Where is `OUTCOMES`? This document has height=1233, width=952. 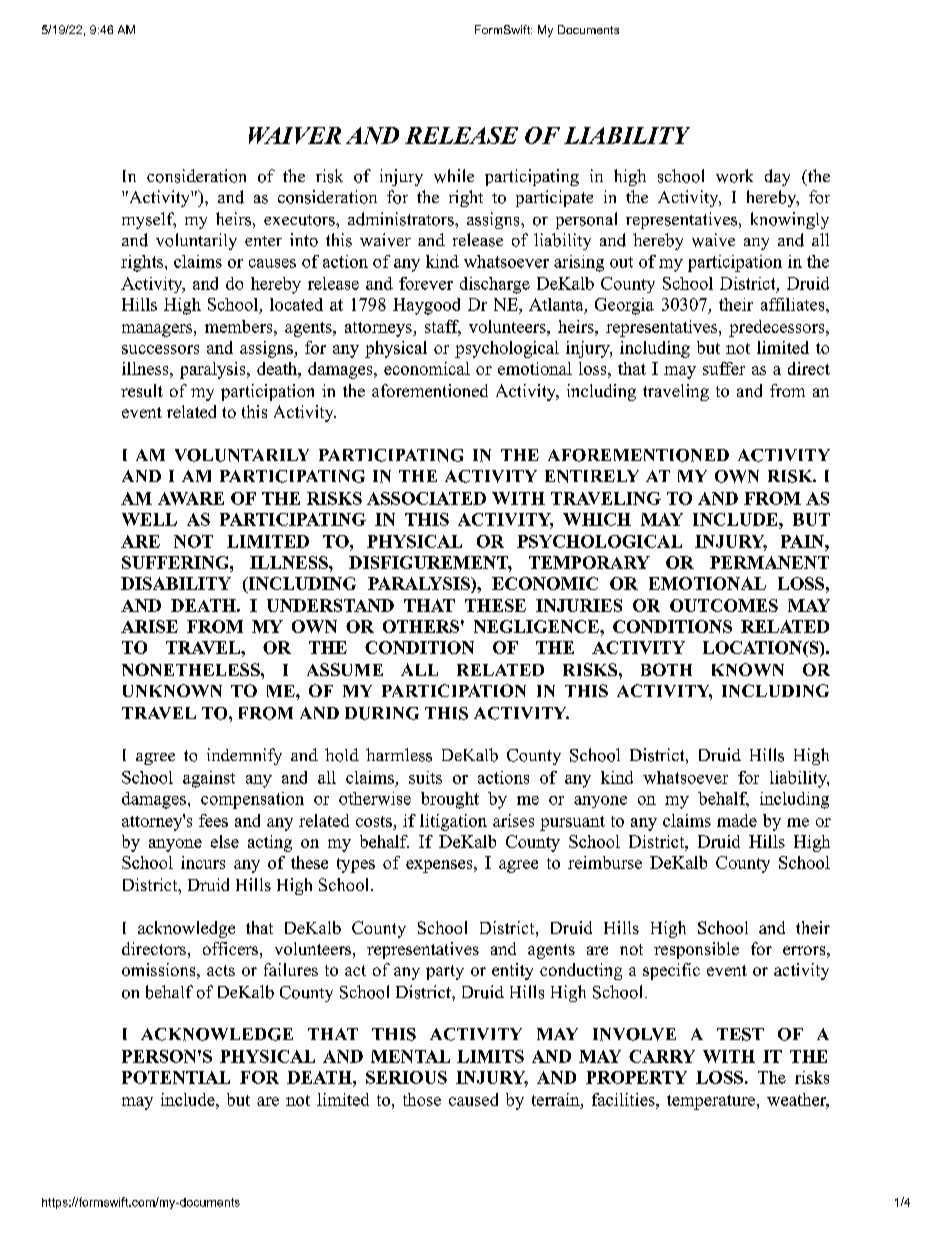 OUTCOMES is located at coordinates (724, 605).
